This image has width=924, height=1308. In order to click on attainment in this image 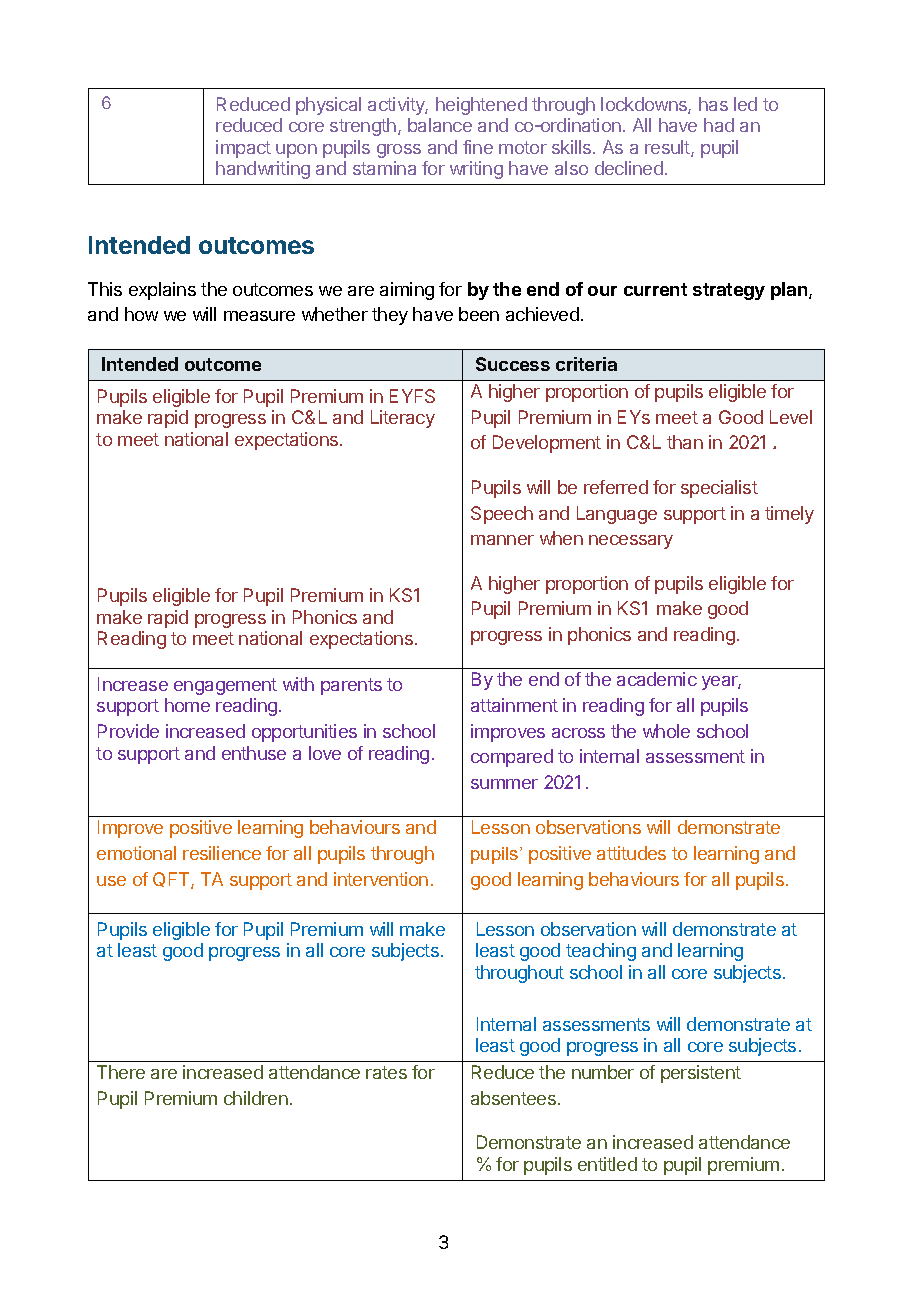, I will do `click(514, 705)`.
